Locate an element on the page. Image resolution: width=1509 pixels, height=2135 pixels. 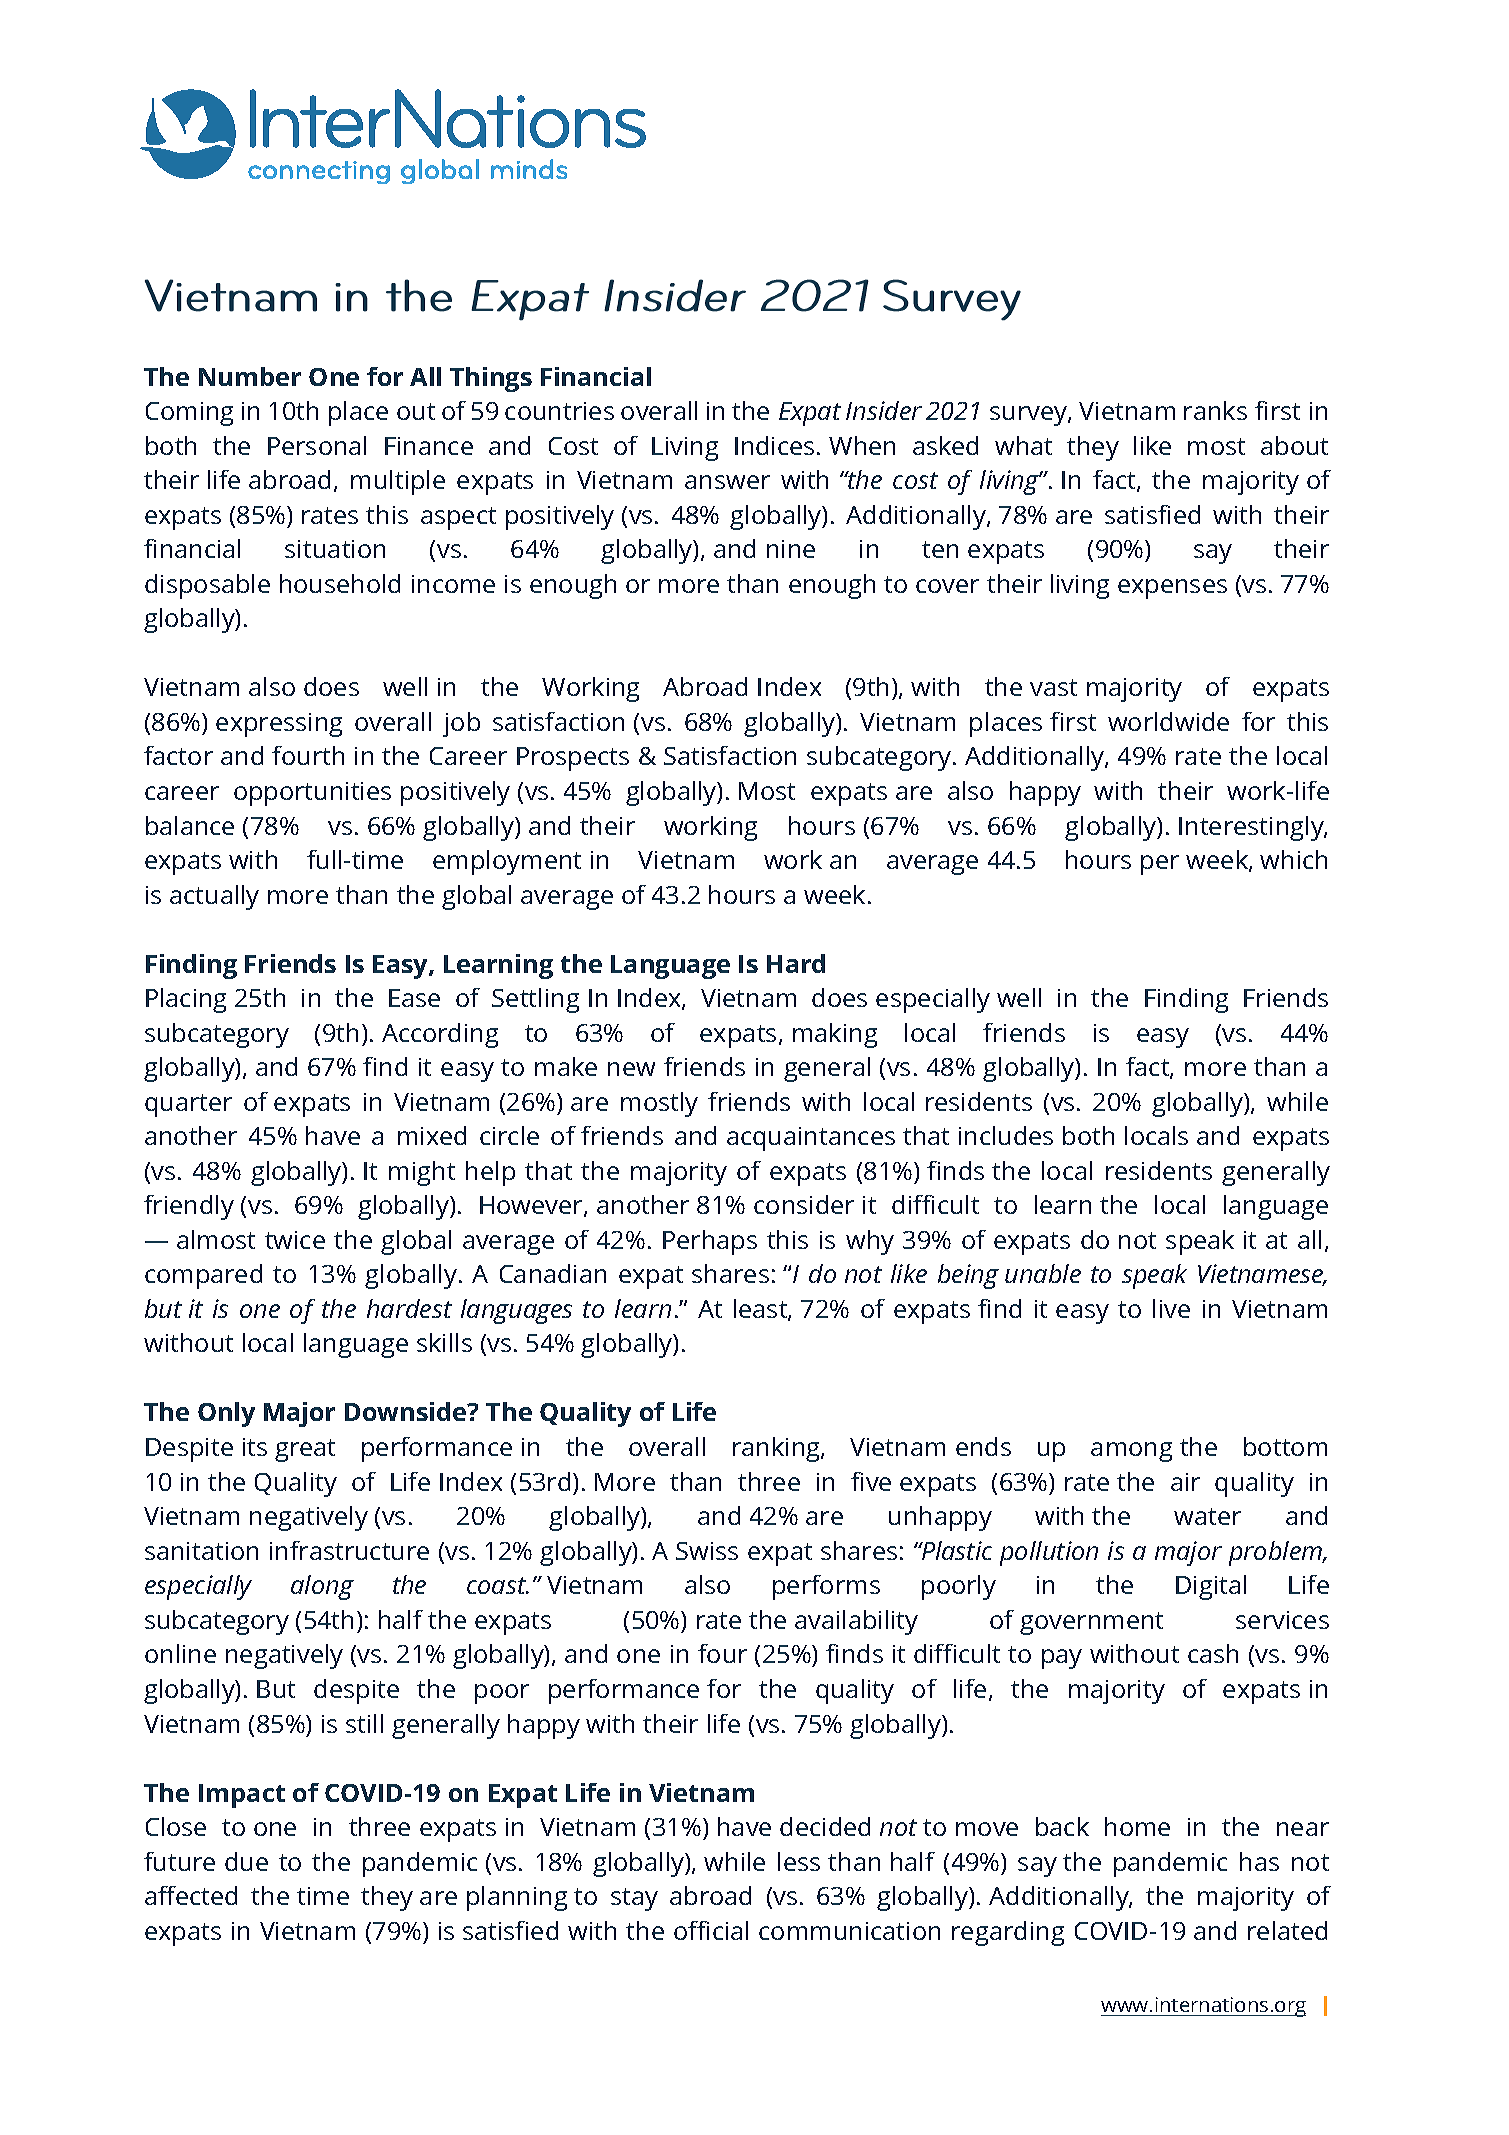
Indices is located at coordinates (774, 445).
